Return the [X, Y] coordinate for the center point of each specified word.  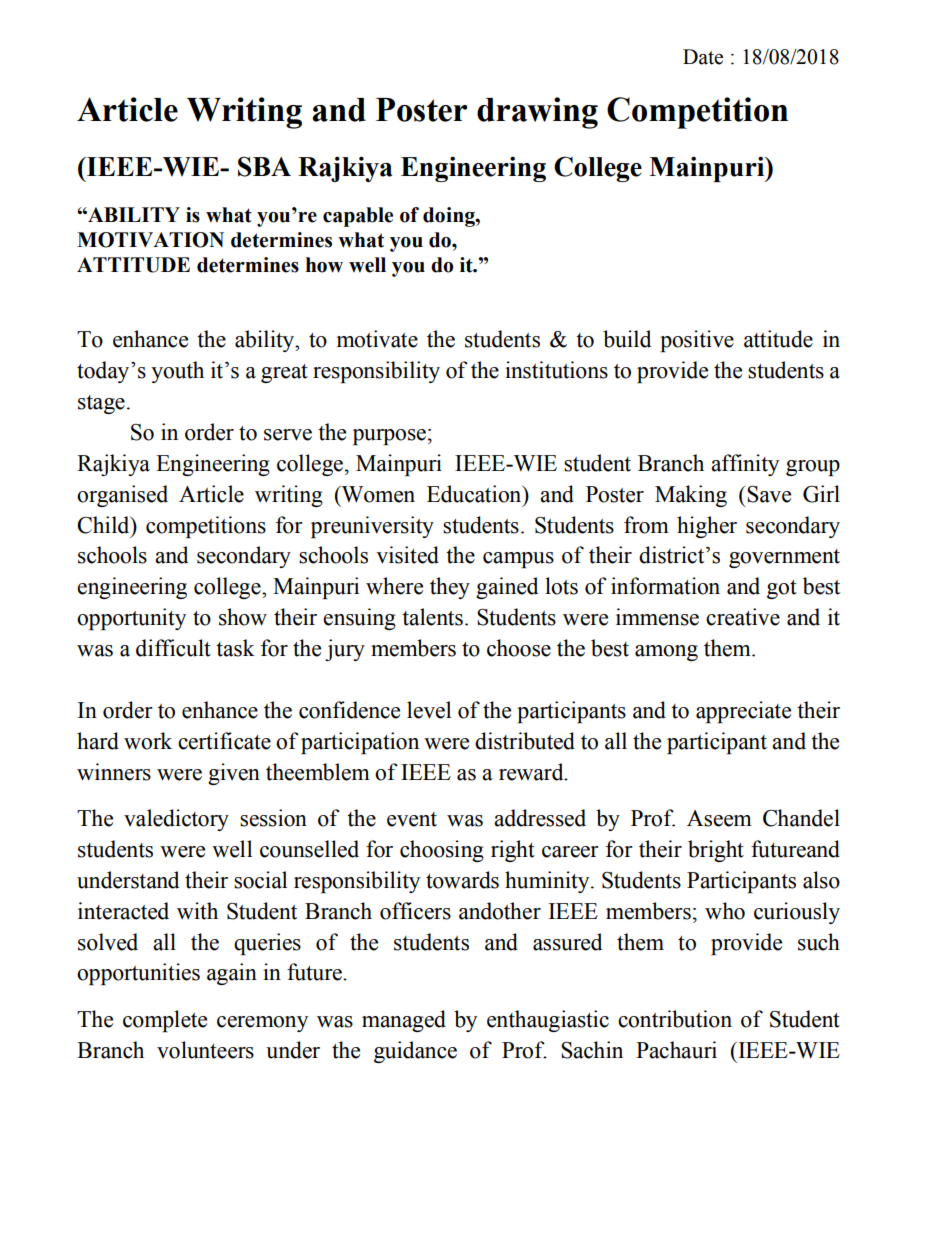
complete [165, 1021]
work [148, 741]
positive [697, 341]
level [429, 710]
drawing [537, 113]
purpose [389, 437]
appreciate [743, 712]
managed [404, 1021]
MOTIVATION [150, 240]
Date [703, 57]
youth [177, 372]
